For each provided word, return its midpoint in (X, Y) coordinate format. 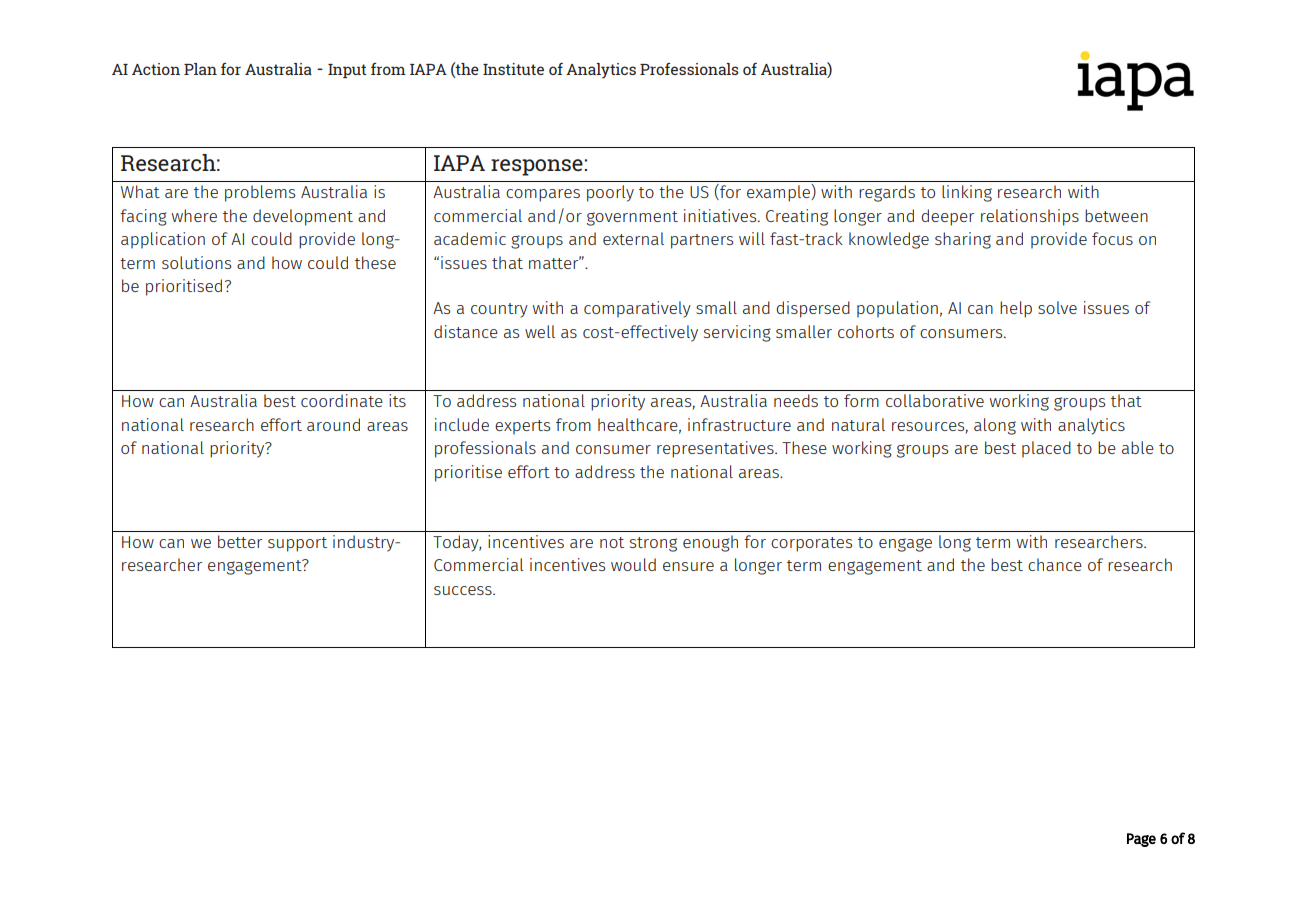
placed (1046, 449)
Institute (513, 69)
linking (967, 193)
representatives (716, 449)
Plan (200, 69)
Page (1141, 840)
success (464, 590)
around (333, 424)
